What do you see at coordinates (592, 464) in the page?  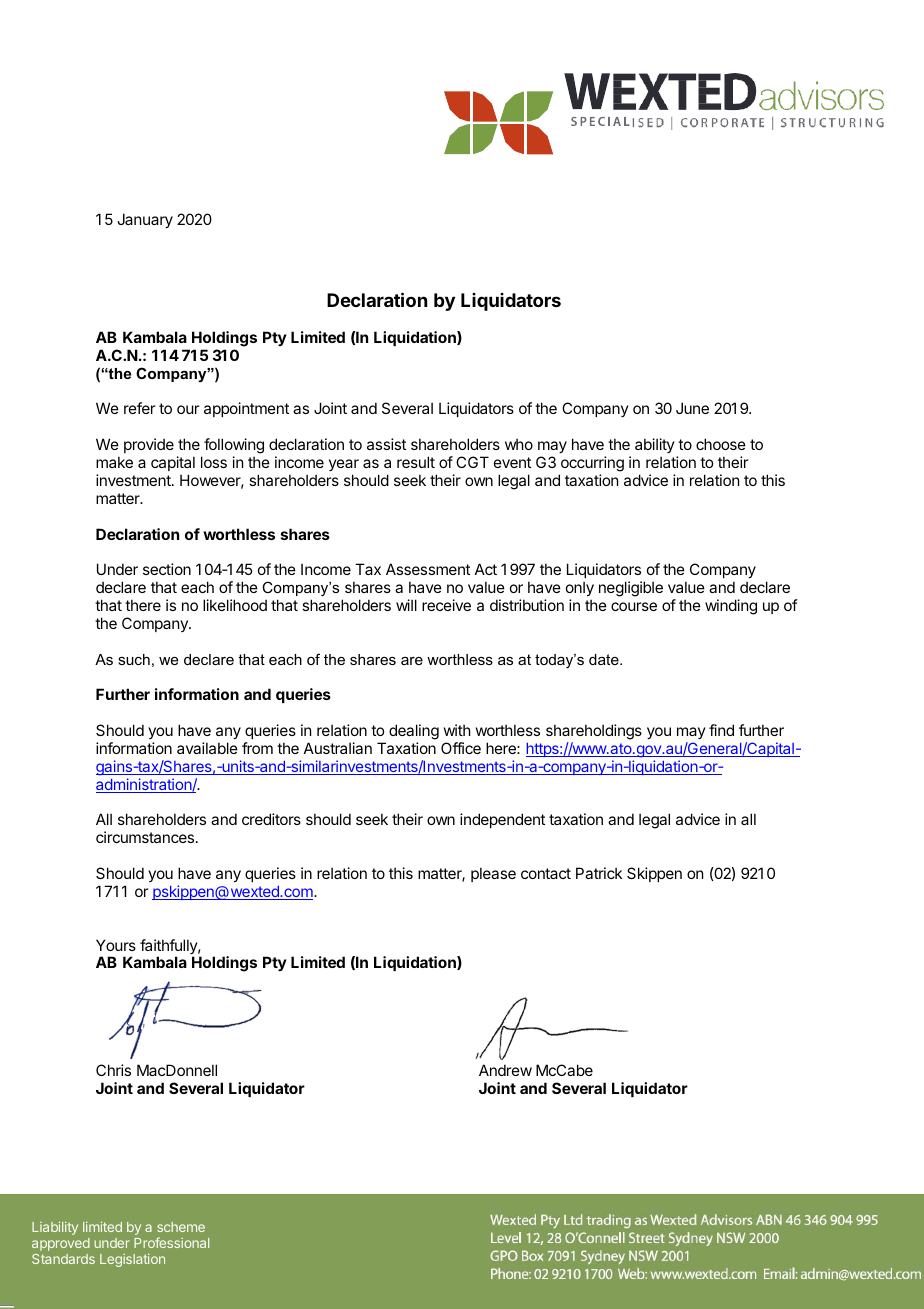 I see `occurring` at bounding box center [592, 464].
